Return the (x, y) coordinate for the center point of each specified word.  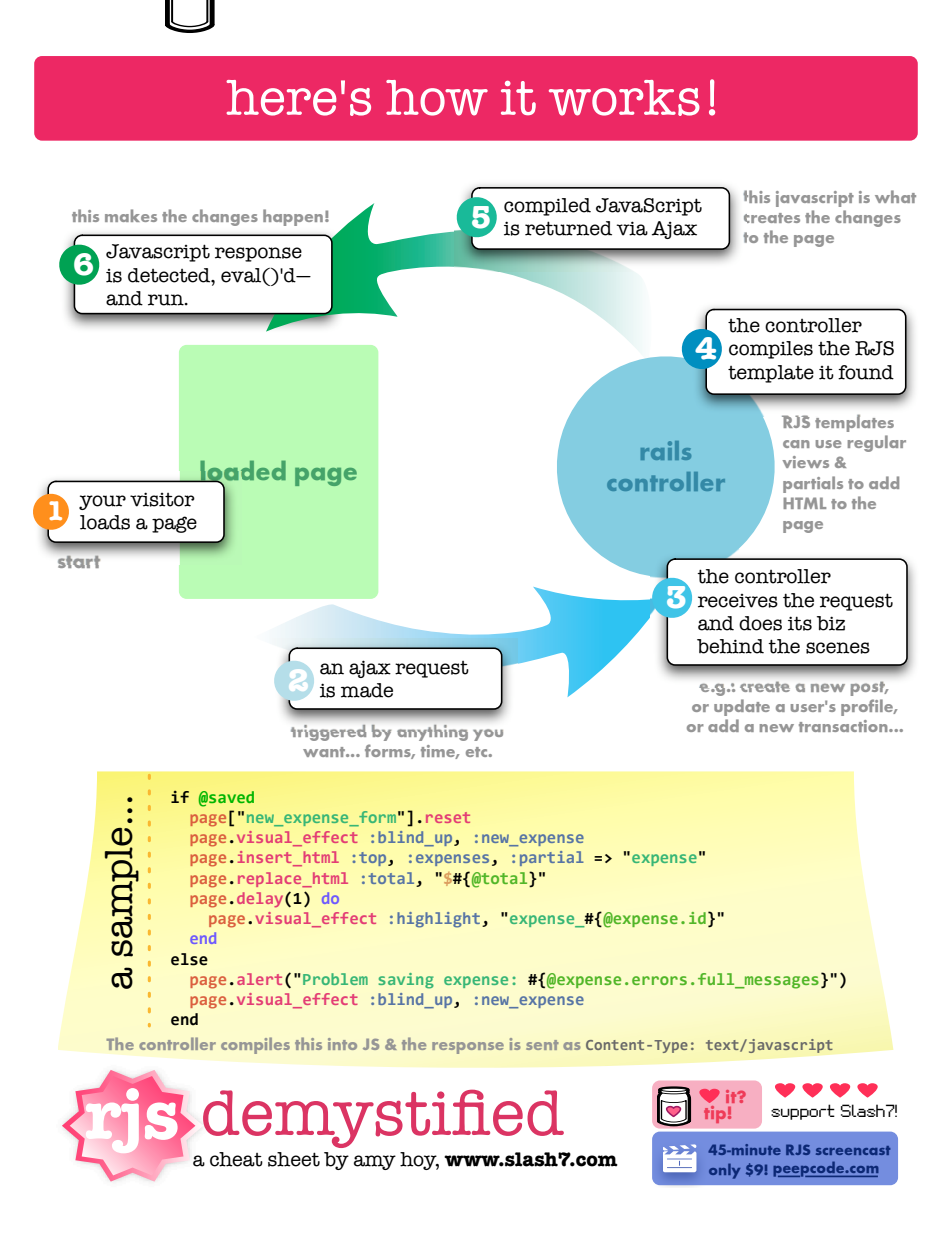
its (800, 623)
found (866, 372)
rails (666, 450)
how (437, 98)
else (189, 959)
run (167, 300)
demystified (383, 1119)
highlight (438, 920)
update (742, 707)
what (895, 196)
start (79, 562)
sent (542, 1045)
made (367, 690)
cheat (236, 1159)
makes (131, 215)
